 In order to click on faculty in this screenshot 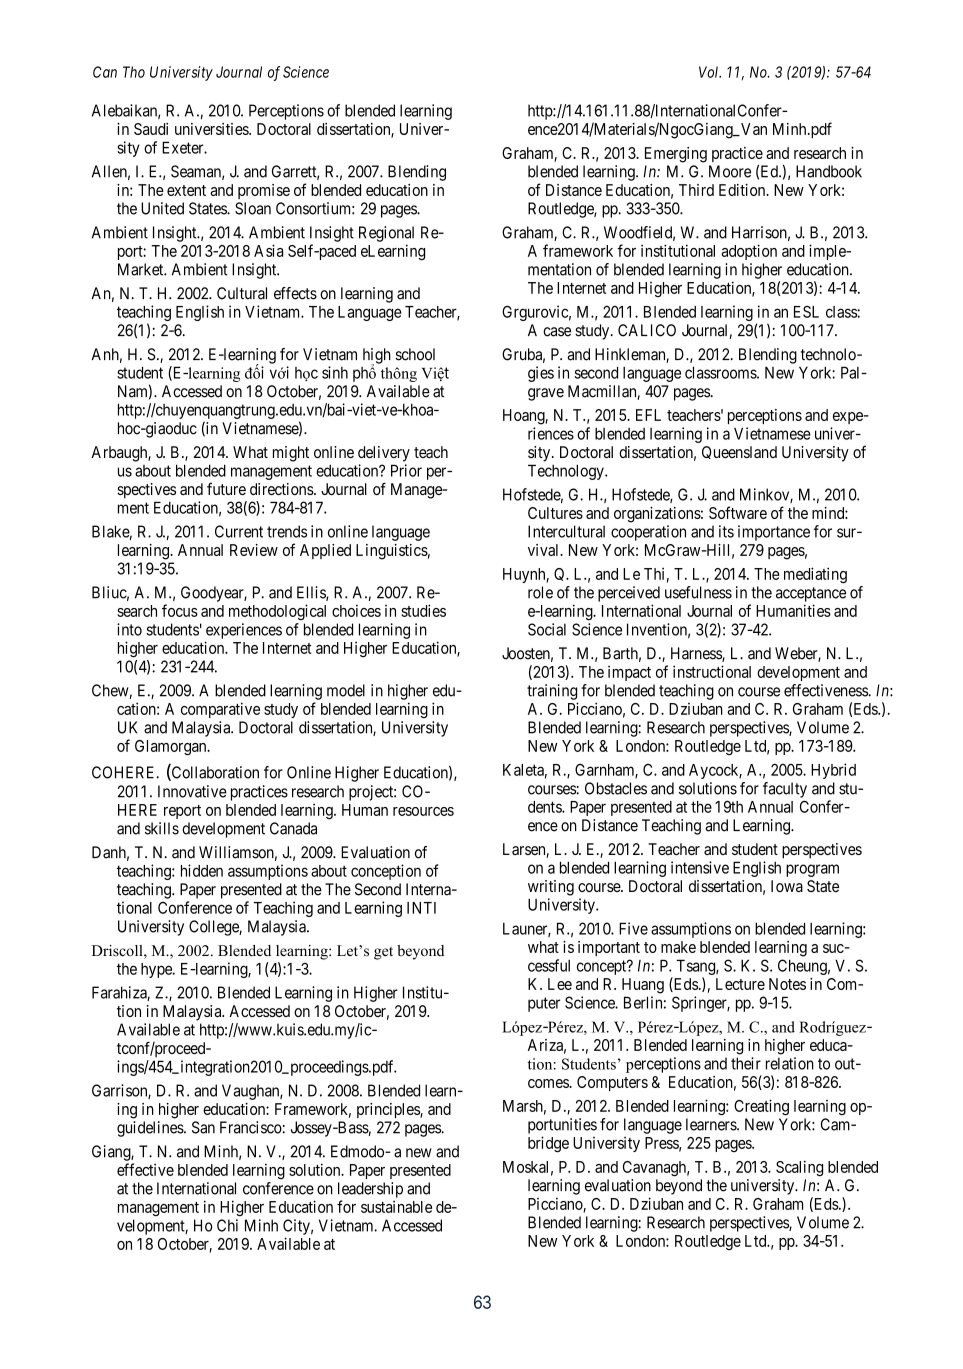, I will do `click(785, 790)`.
